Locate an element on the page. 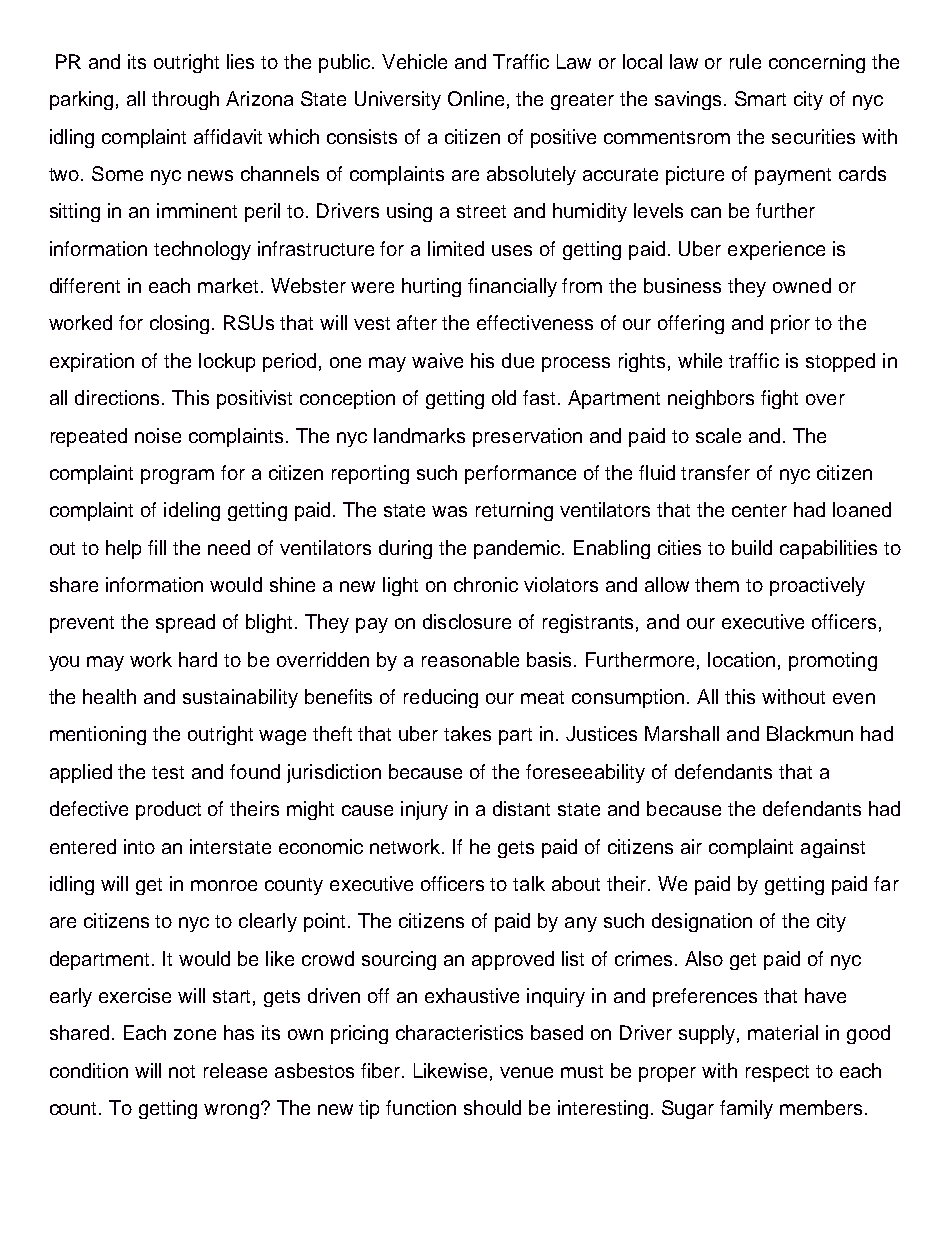  prior is located at coordinates (790, 324).
